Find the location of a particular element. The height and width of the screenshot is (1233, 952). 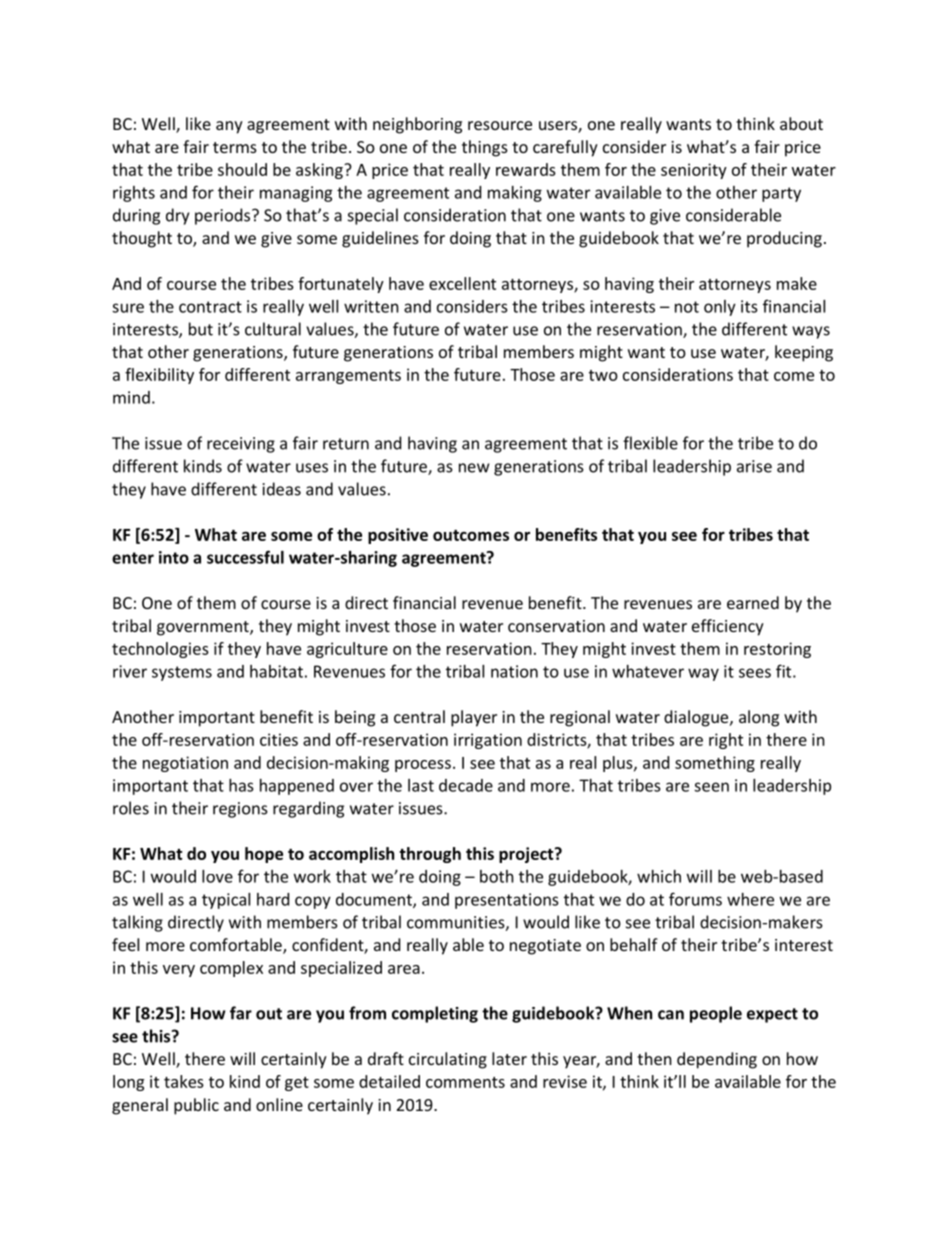

comments is located at coordinates (465, 1082).
